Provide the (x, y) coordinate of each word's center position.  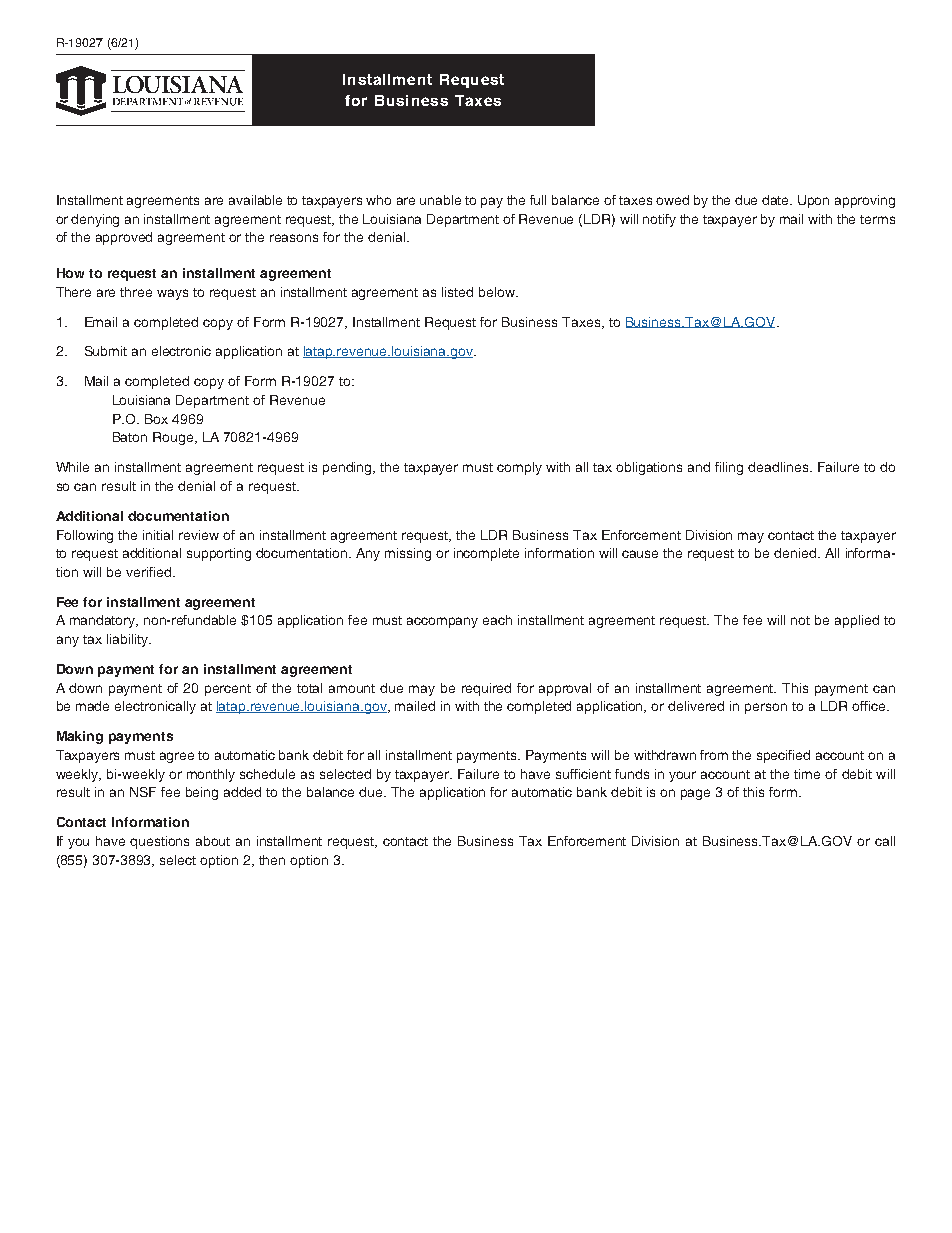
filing (729, 468)
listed (457, 292)
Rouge (174, 438)
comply (519, 468)
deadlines (779, 467)
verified (148, 572)
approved (124, 238)
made (92, 706)
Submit (106, 351)
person (766, 708)
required (486, 689)
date (777, 200)
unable (440, 200)
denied (795, 553)
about (213, 841)
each (497, 620)
